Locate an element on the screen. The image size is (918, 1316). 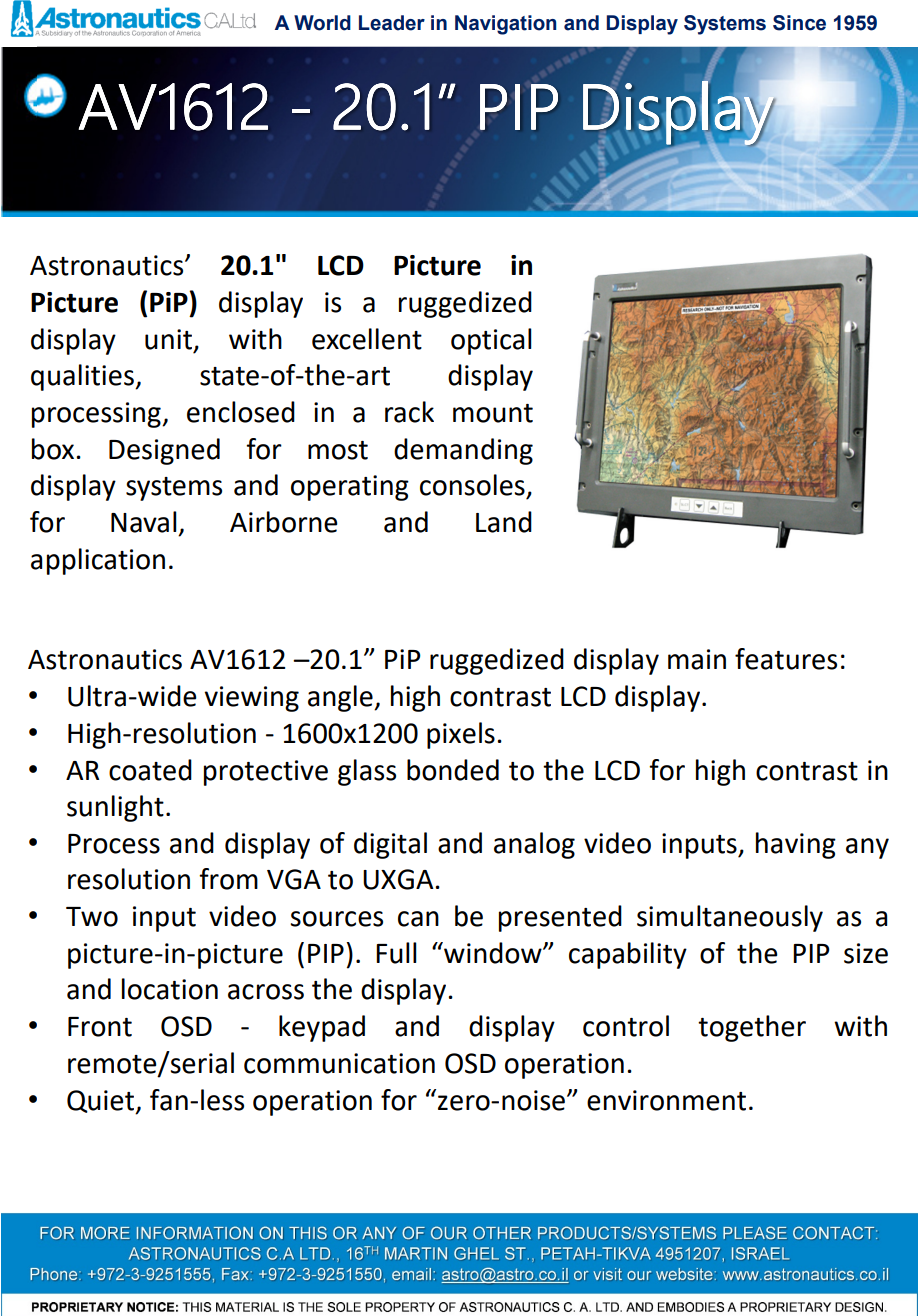
features is located at coordinates (786, 659).
